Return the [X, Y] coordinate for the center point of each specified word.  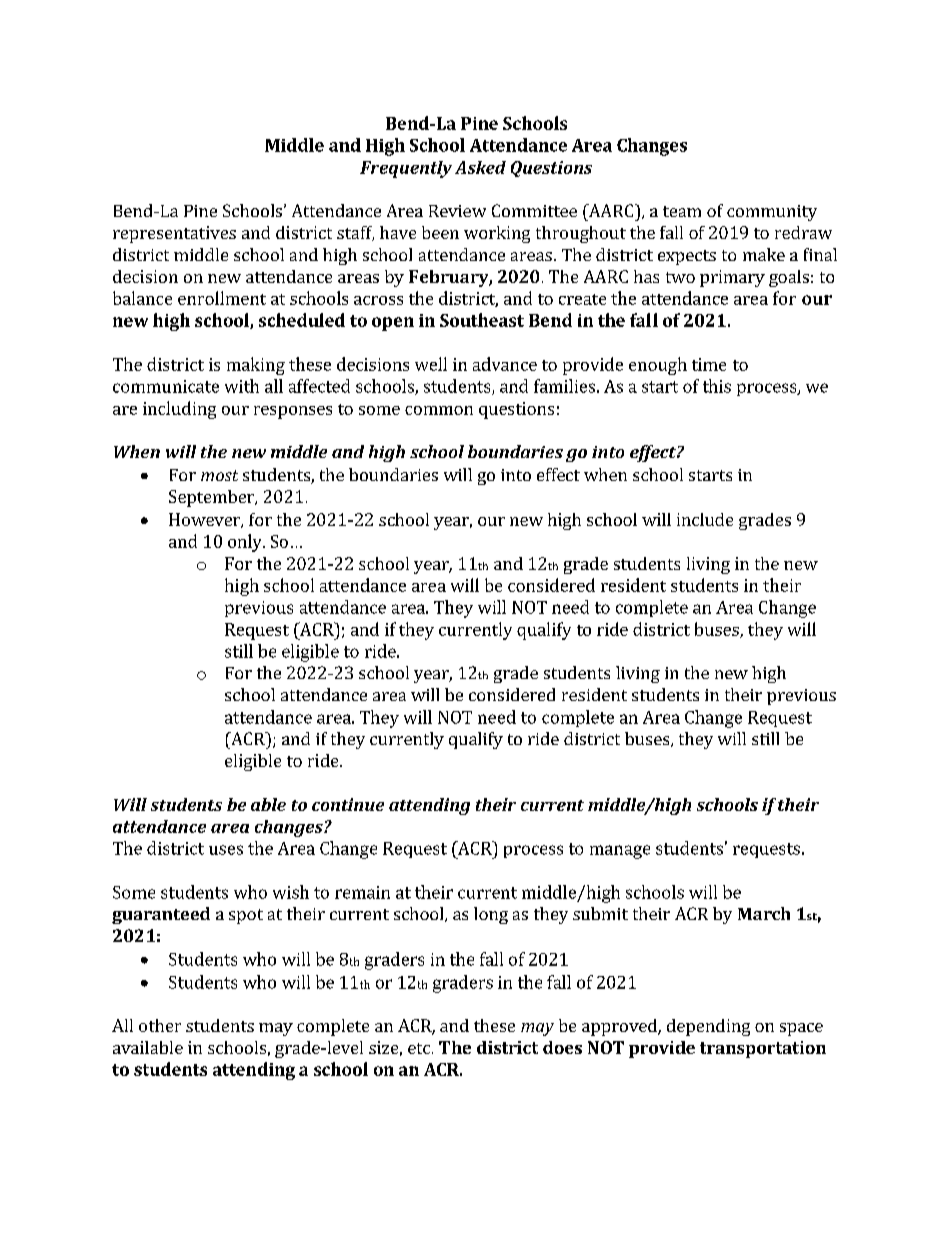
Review [457, 211]
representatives [174, 234]
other [160, 1025]
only [246, 543]
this [717, 386]
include [705, 519]
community [772, 213]
